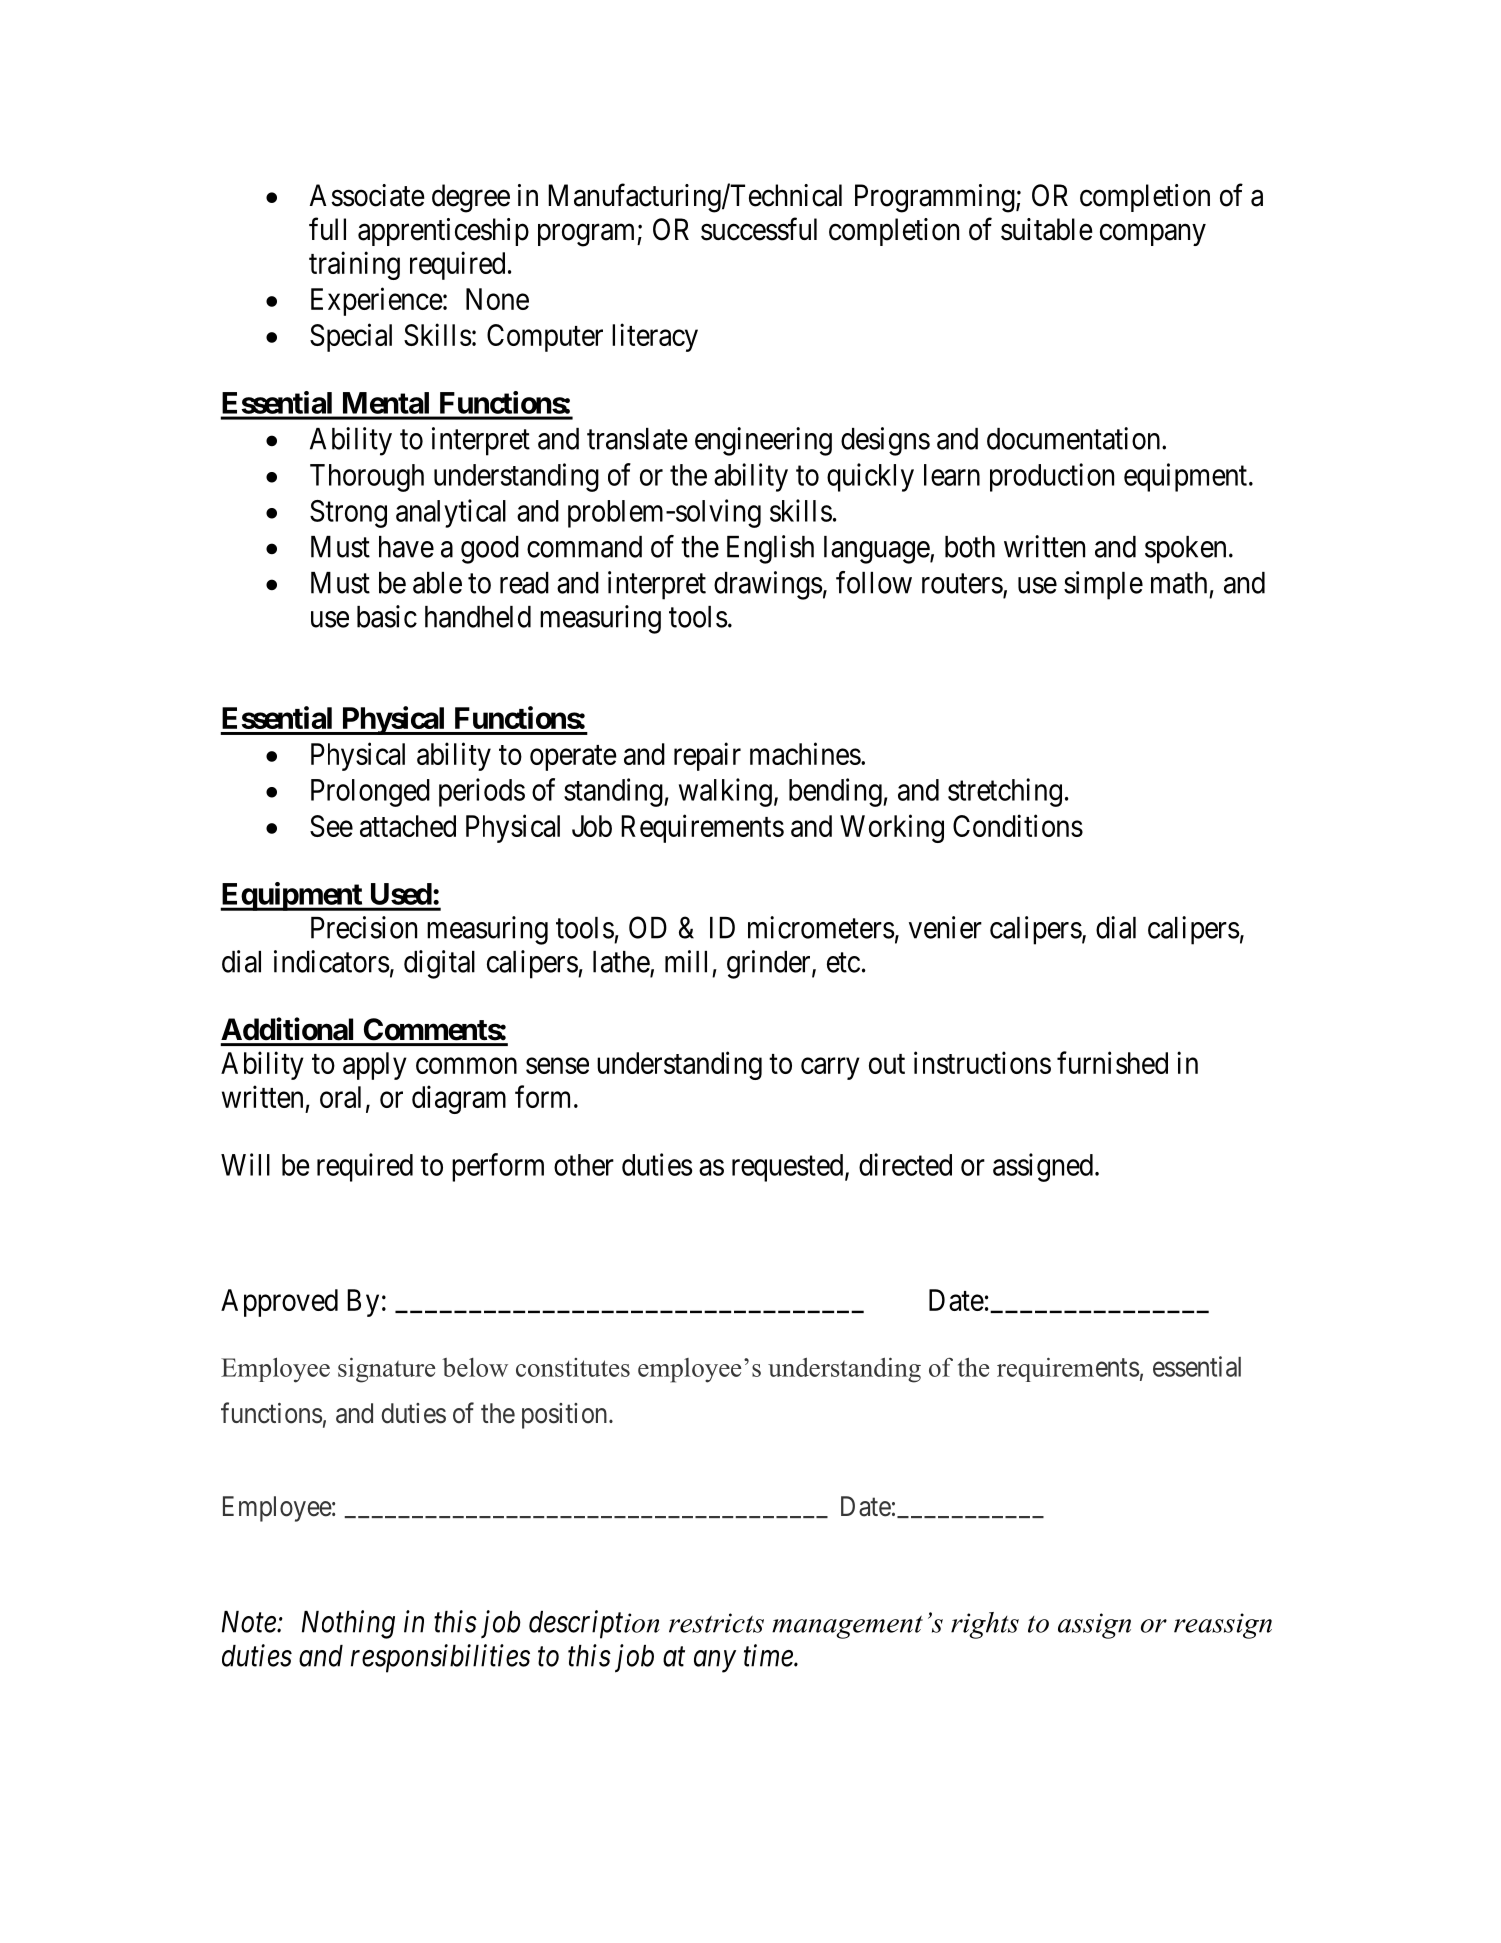  Describe the element at coordinates (354, 265) in the screenshot. I see `training` at that location.
